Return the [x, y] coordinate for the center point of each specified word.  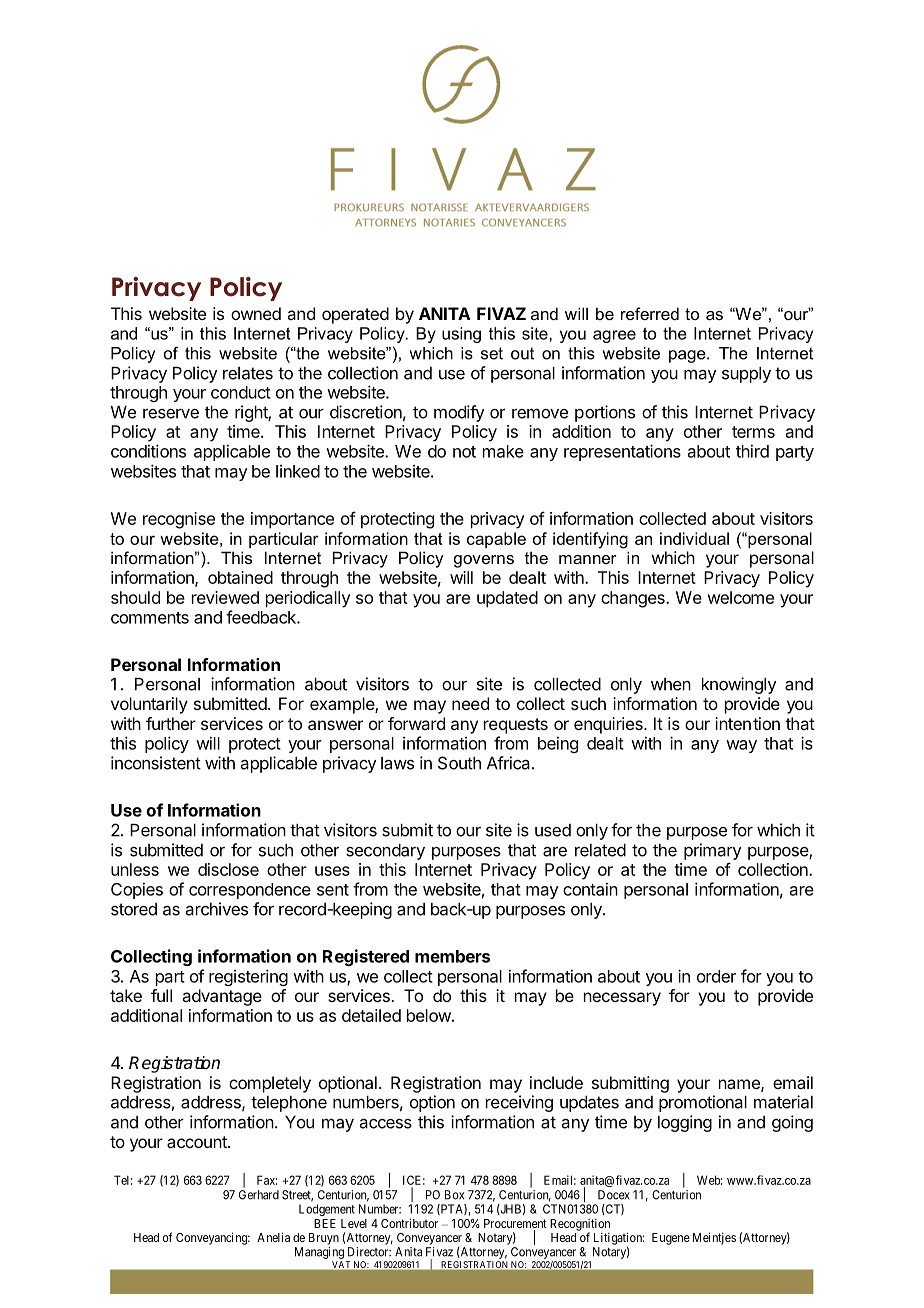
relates [248, 373]
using [461, 335]
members [452, 956]
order [716, 976]
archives [217, 909]
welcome [740, 597]
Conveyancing [213, 1238]
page [688, 356]
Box [454, 1195]
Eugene [671, 1239]
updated [507, 599]
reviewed [225, 597]
